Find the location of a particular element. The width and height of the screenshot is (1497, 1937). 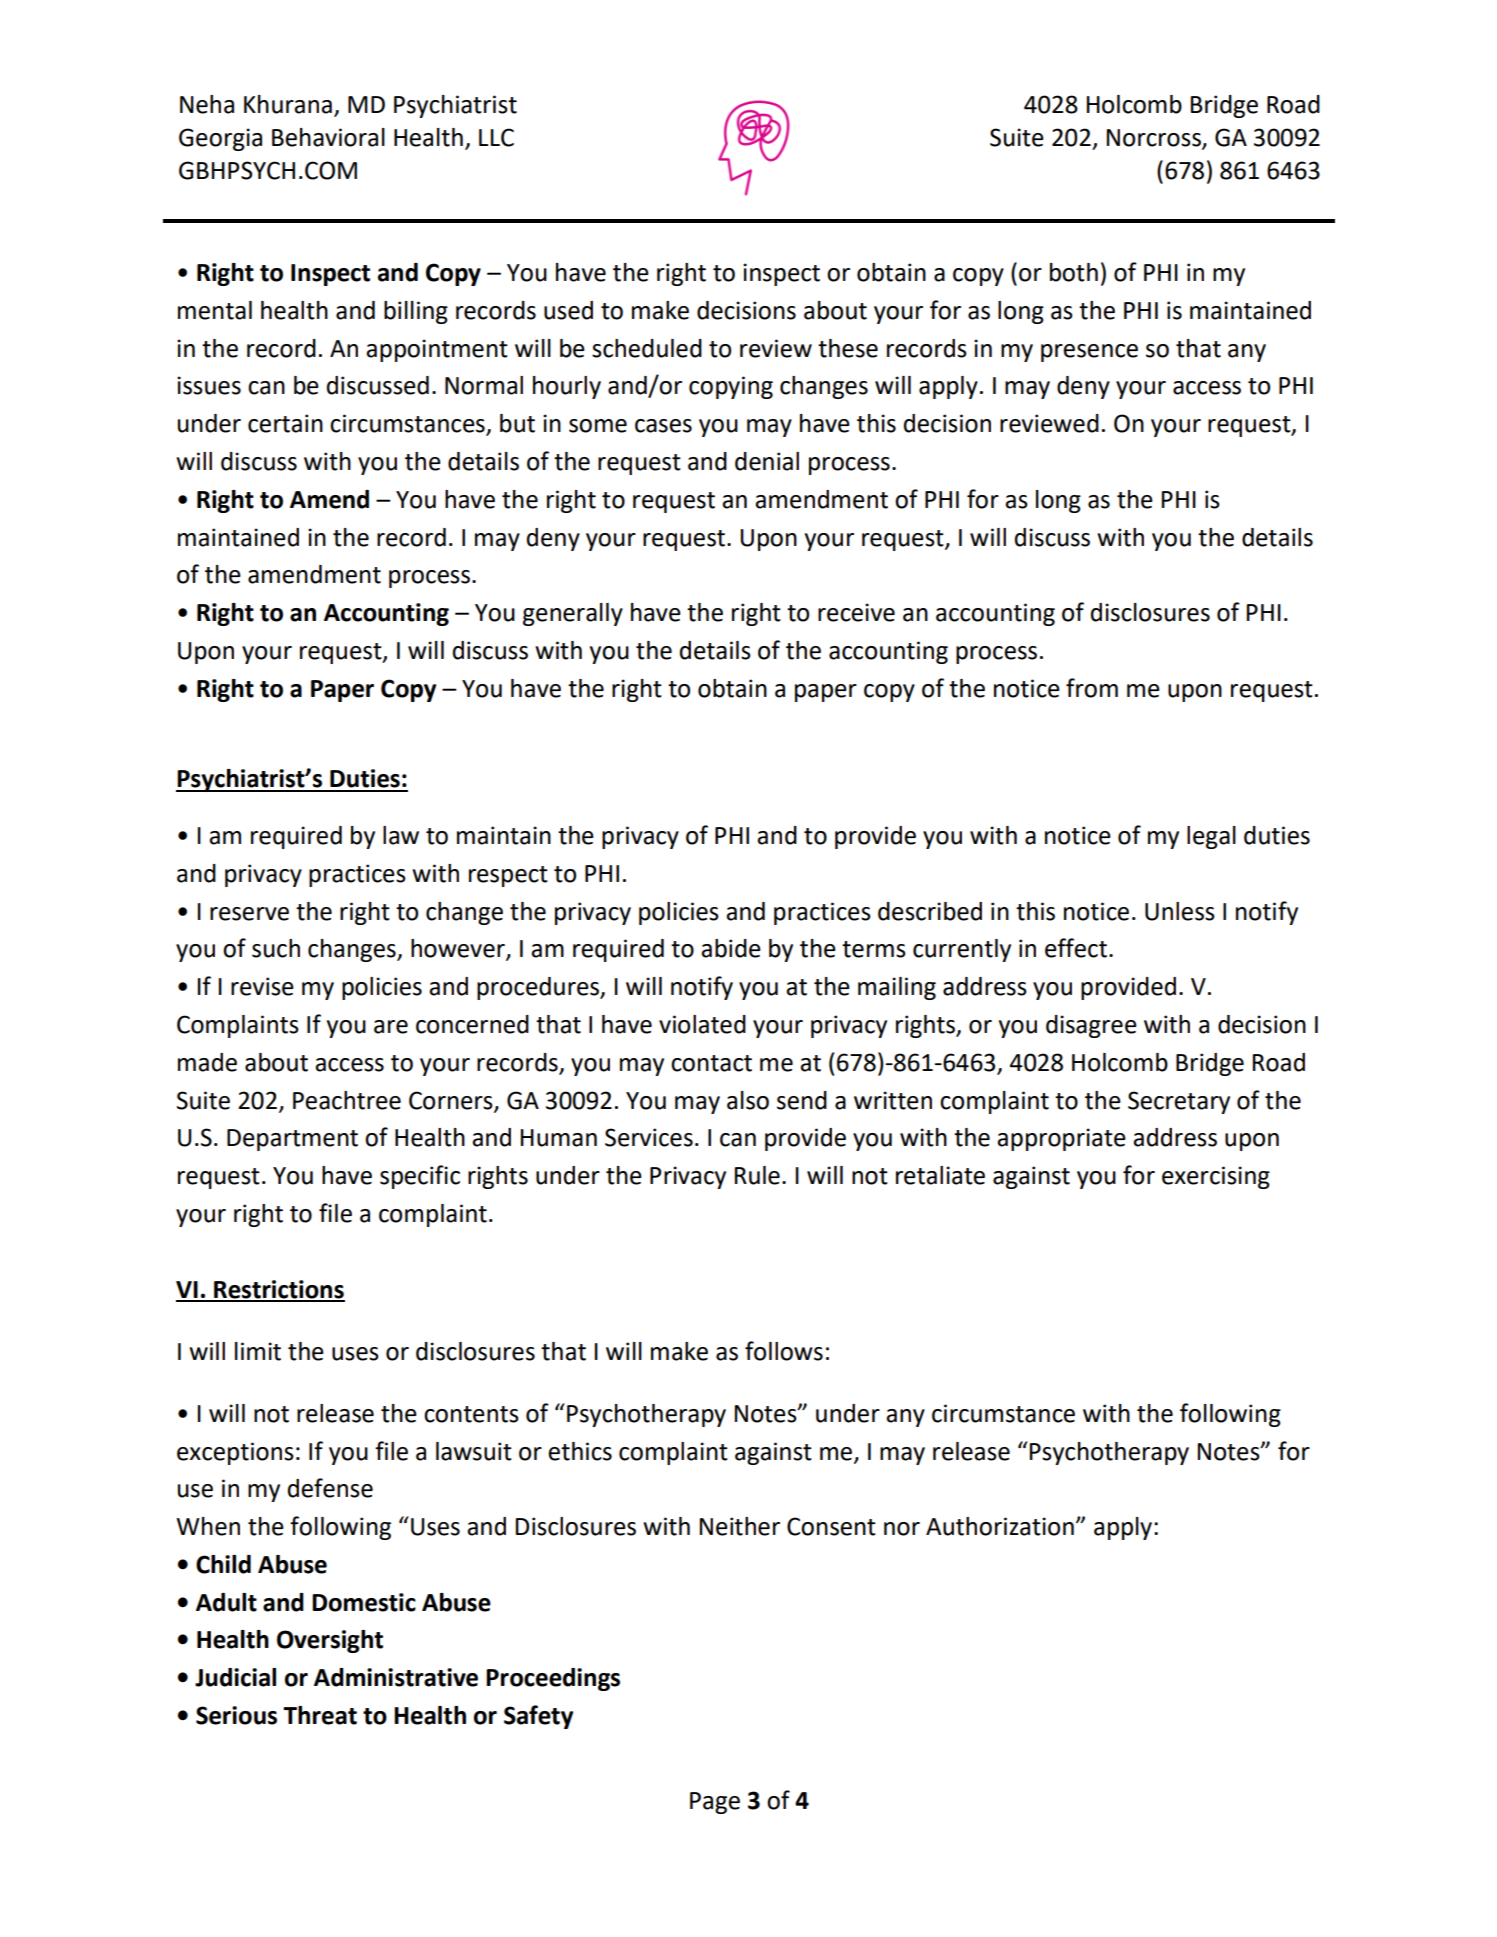

generally is located at coordinates (573, 614).
